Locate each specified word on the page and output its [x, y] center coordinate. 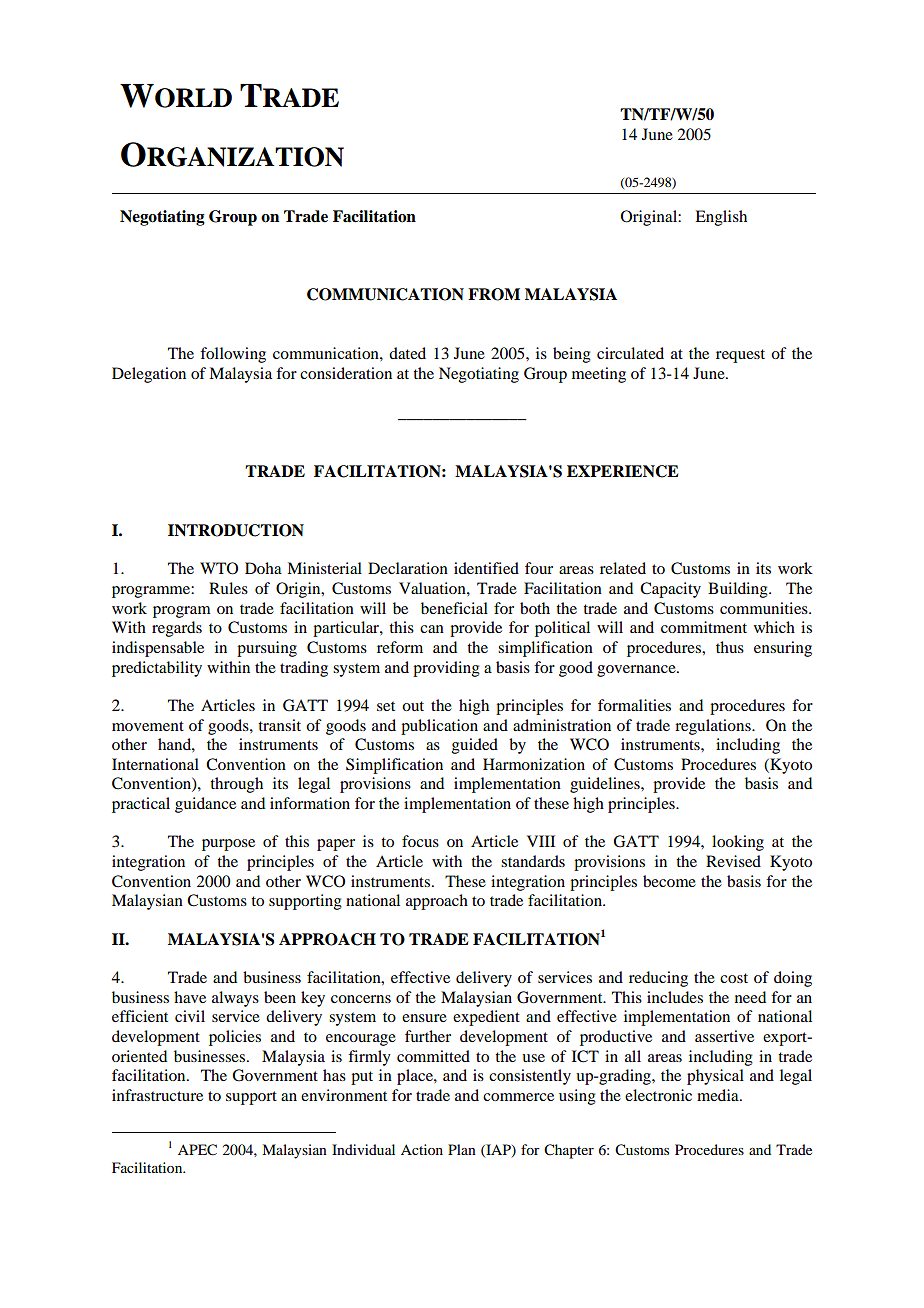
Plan [462, 1149]
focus [420, 841]
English [721, 218]
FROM [494, 294]
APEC [197, 1150]
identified [486, 568]
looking [738, 843]
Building [739, 590]
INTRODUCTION [236, 530]
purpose [228, 845]
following [233, 355]
